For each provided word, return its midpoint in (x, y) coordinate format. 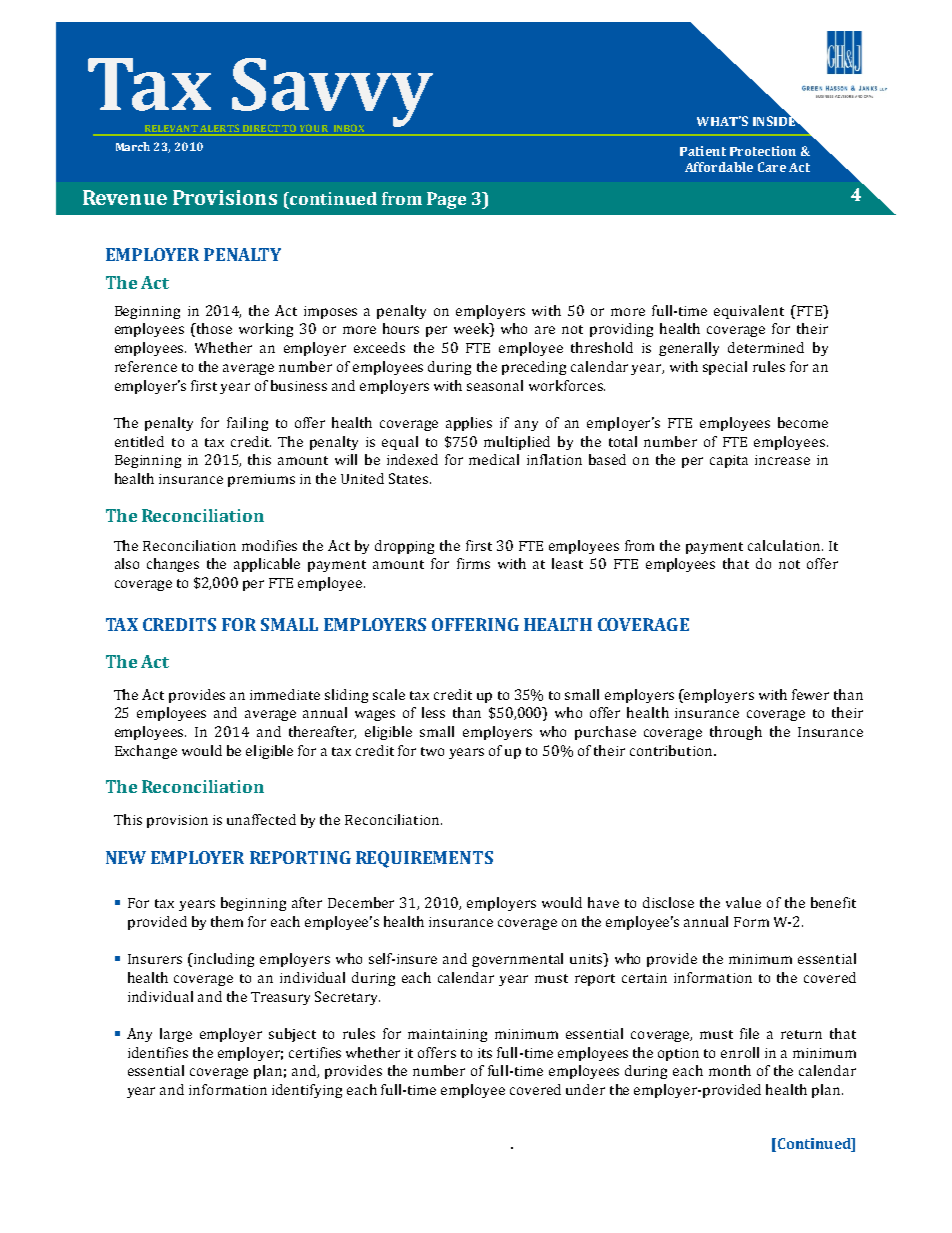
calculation (785, 545)
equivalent (749, 312)
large (176, 1035)
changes (173, 565)
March (133, 146)
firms (473, 563)
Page (446, 200)
